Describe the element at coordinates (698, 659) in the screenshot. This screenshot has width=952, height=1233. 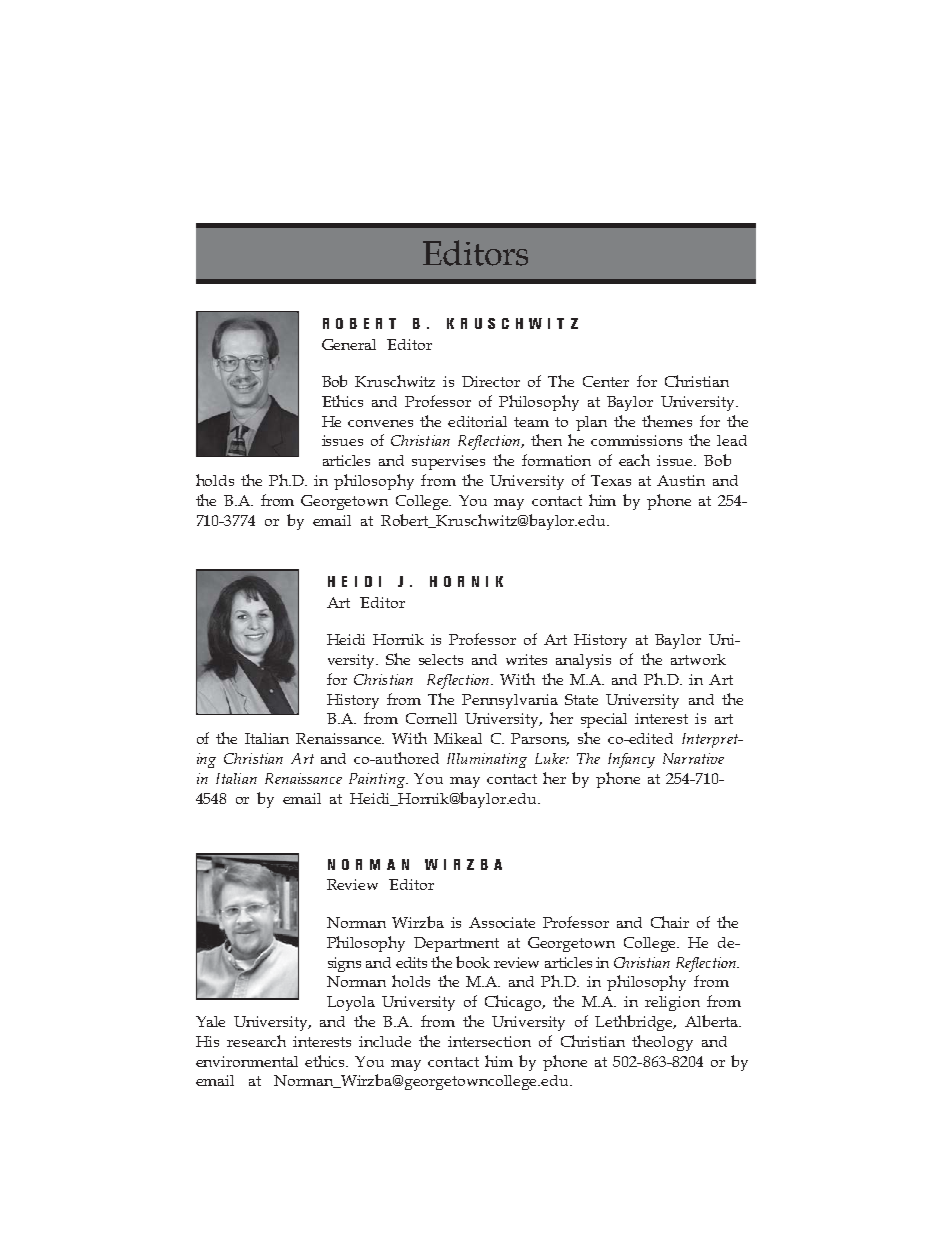
I see `artwork` at that location.
